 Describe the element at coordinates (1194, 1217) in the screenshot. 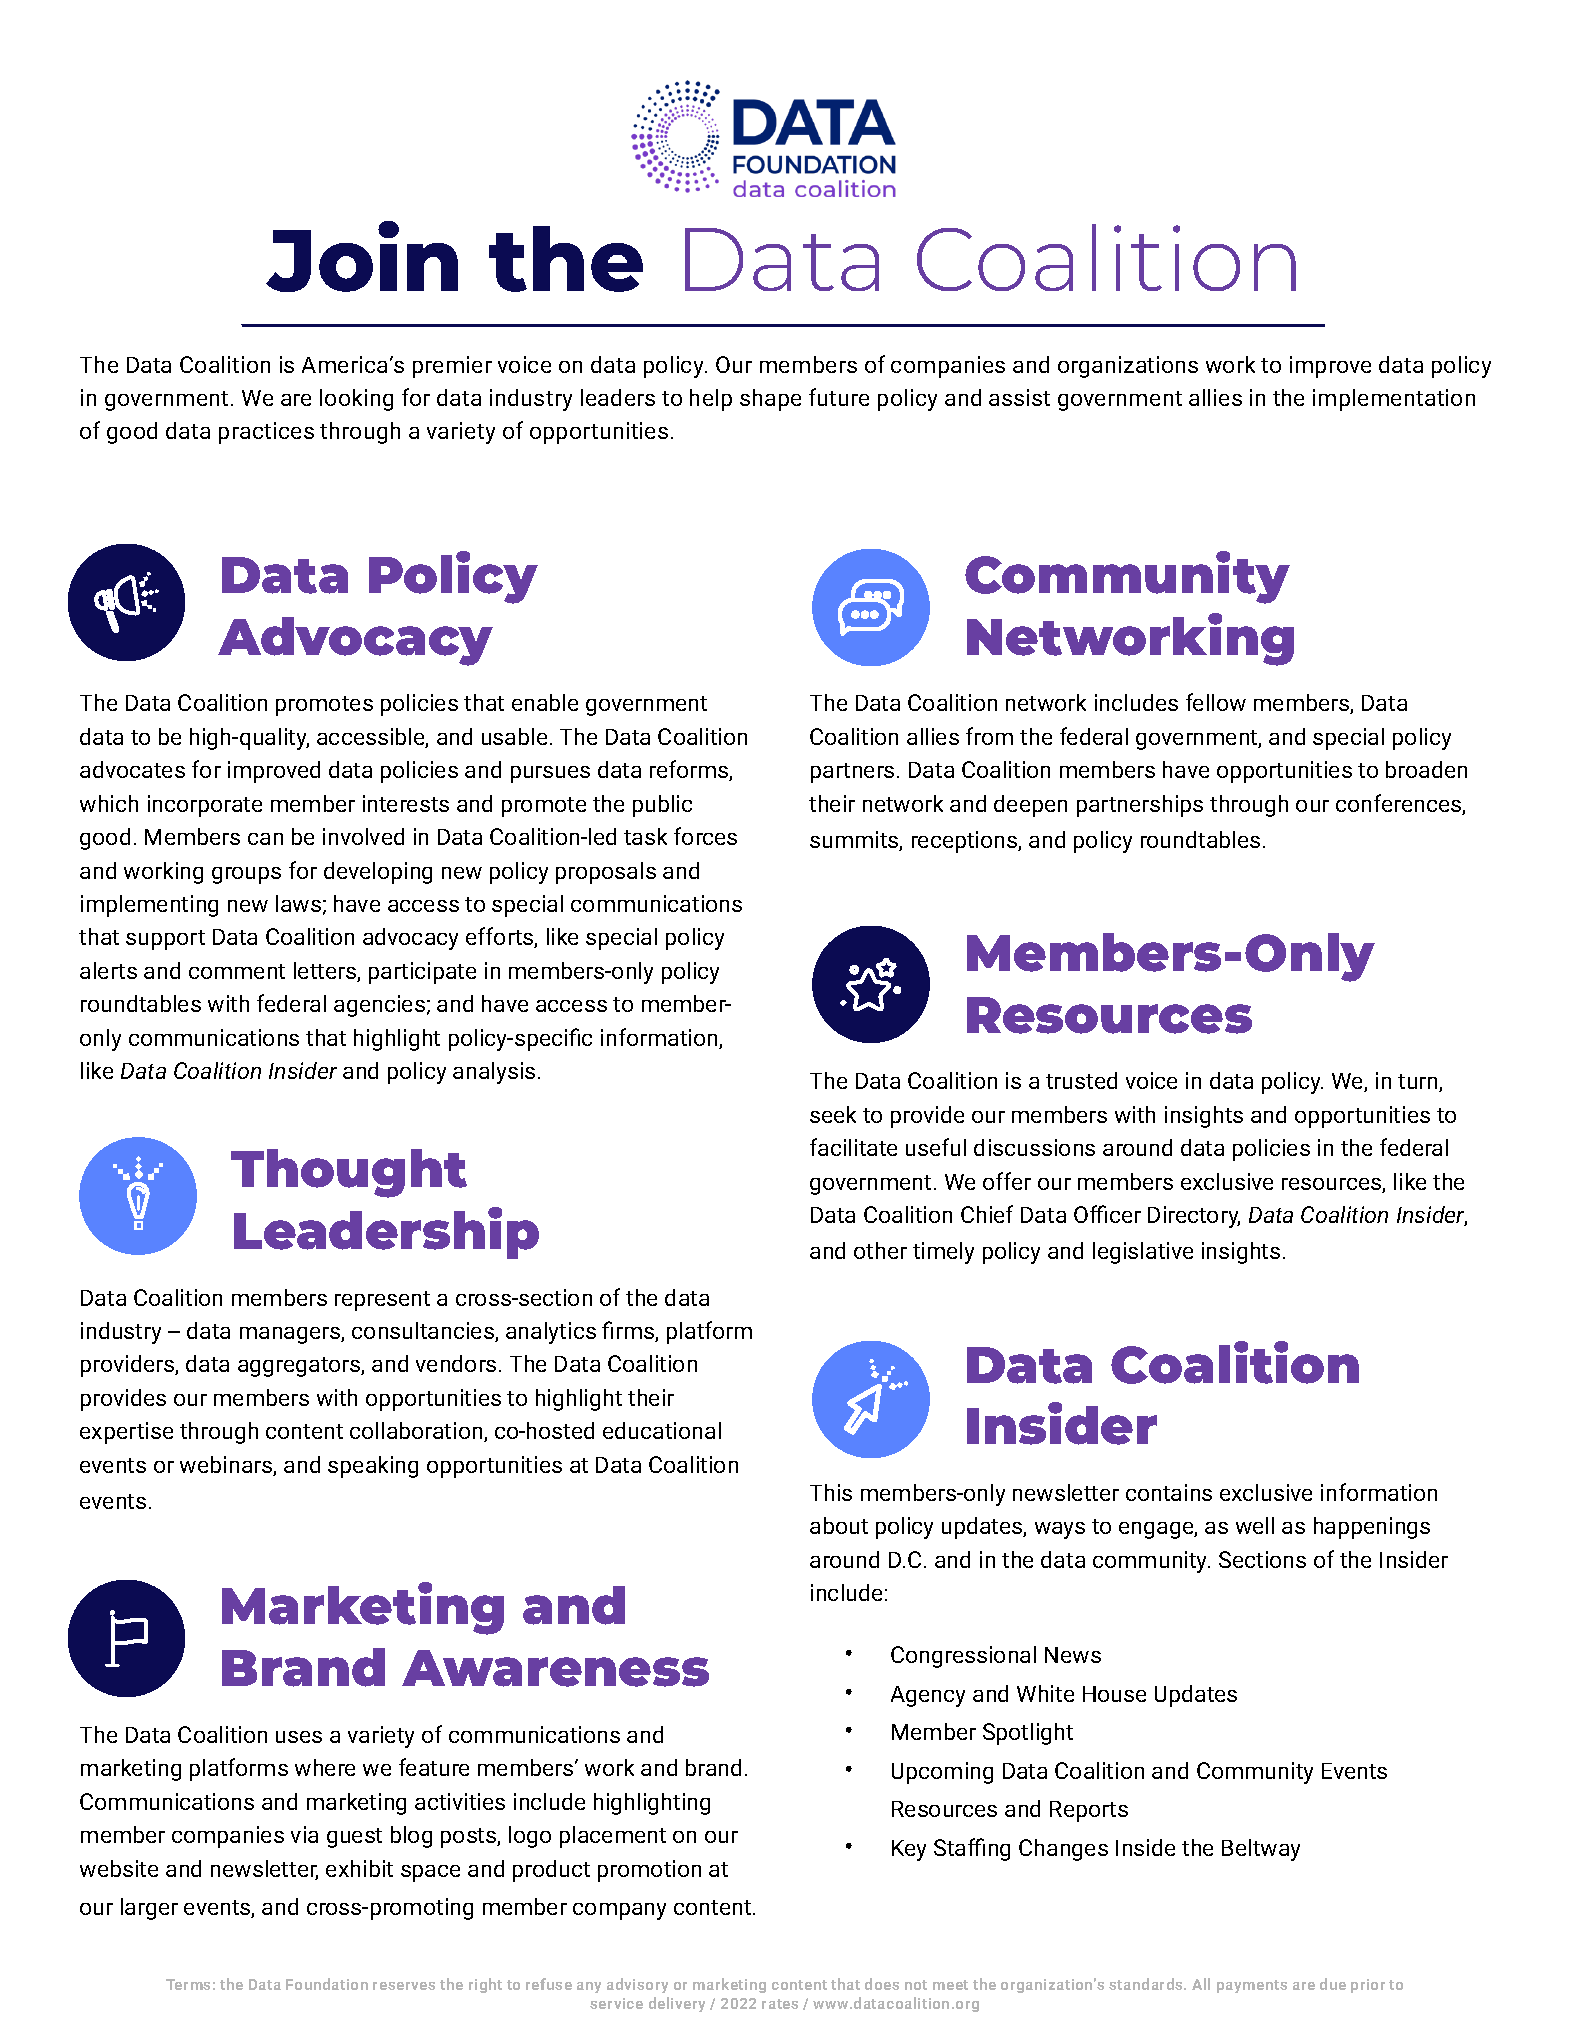

I see `Directory` at that location.
